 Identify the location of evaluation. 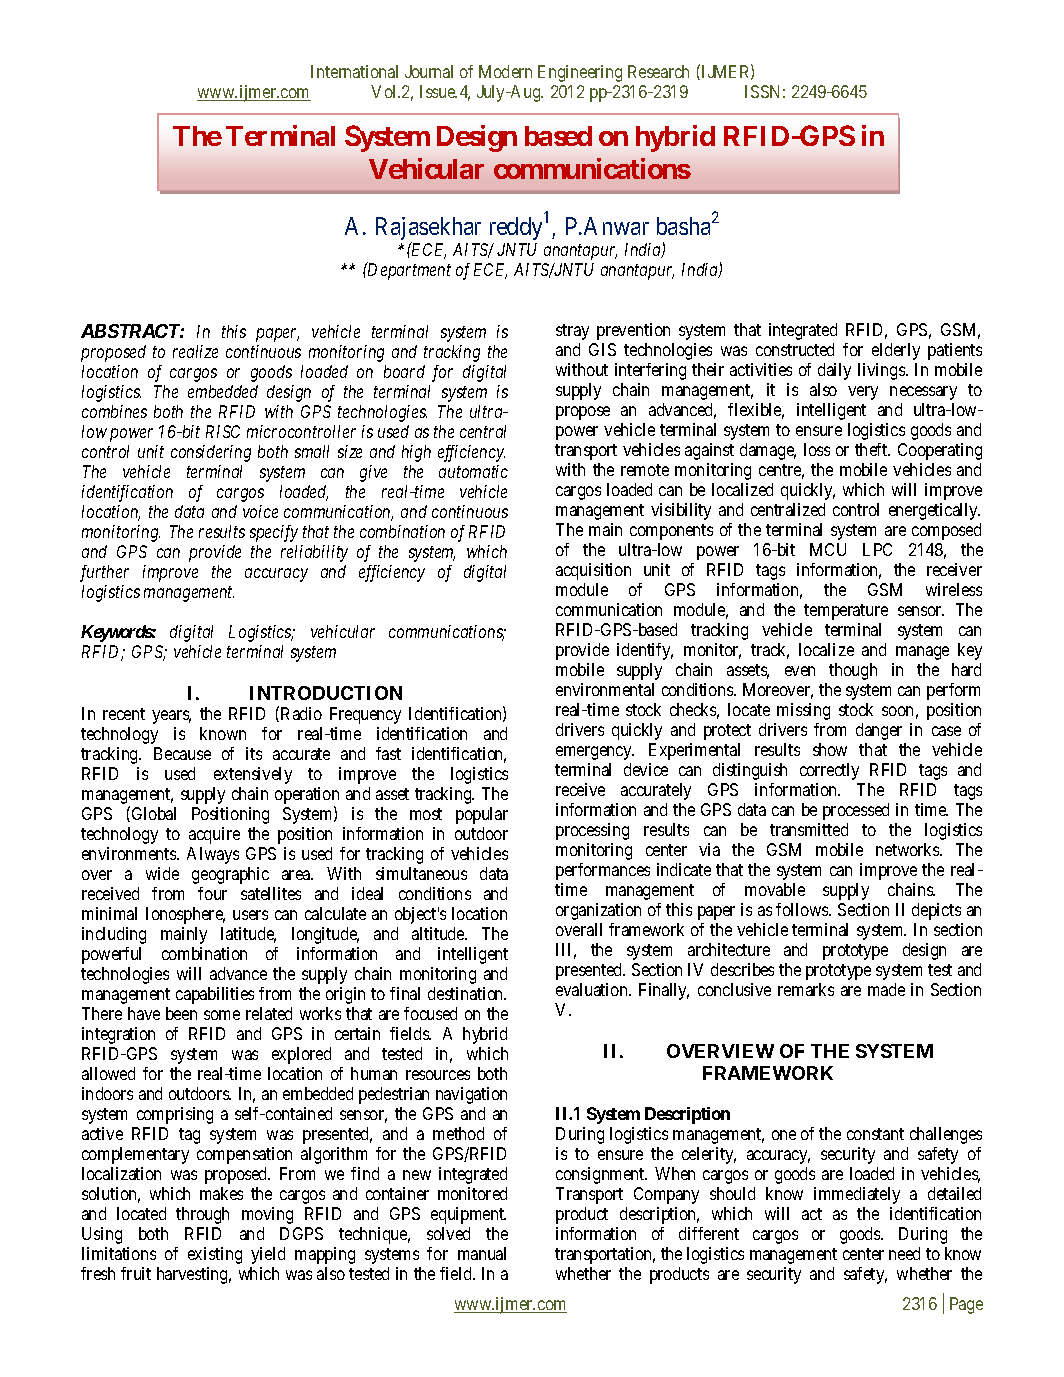
(593, 989).
